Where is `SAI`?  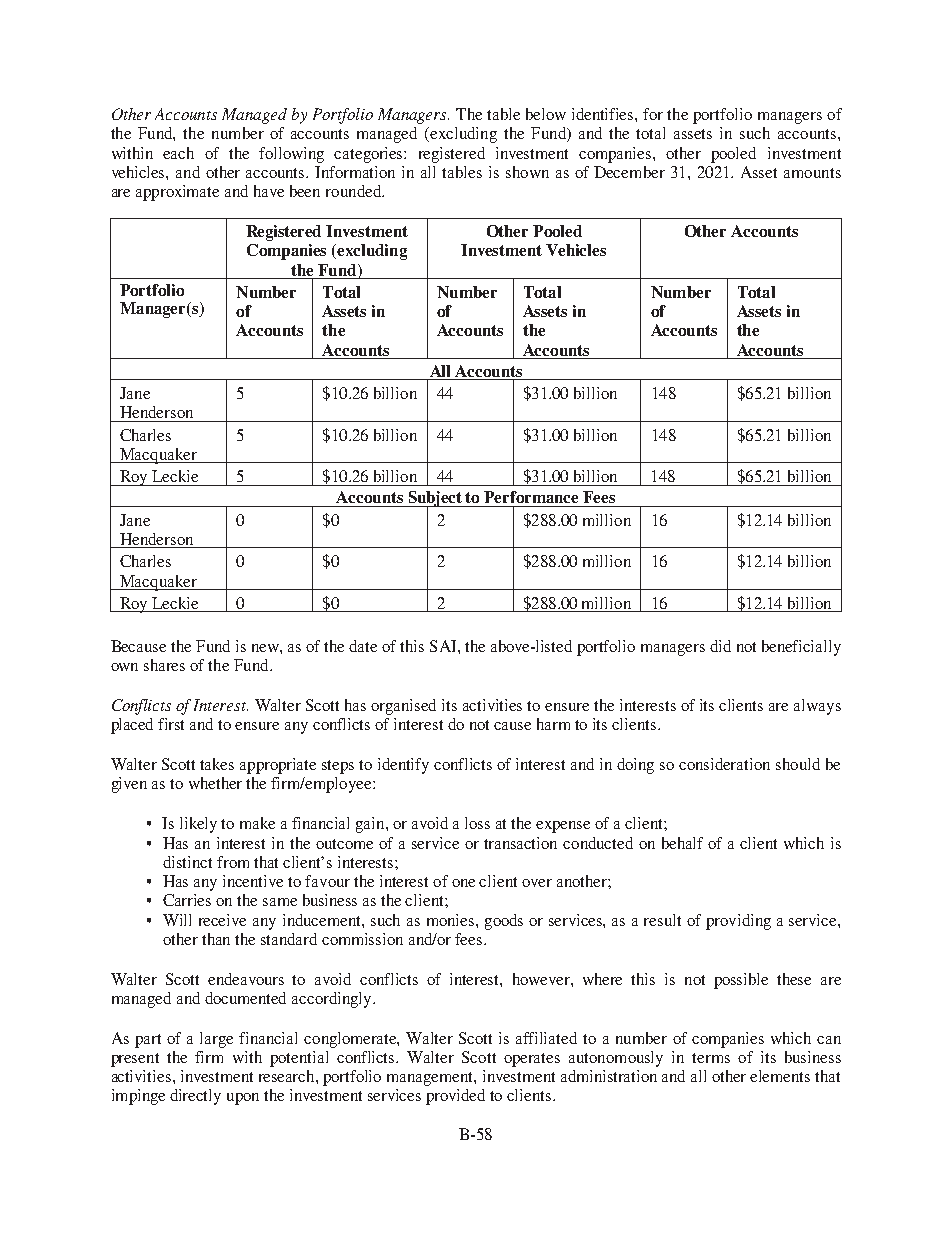
SAI is located at coordinates (444, 646).
